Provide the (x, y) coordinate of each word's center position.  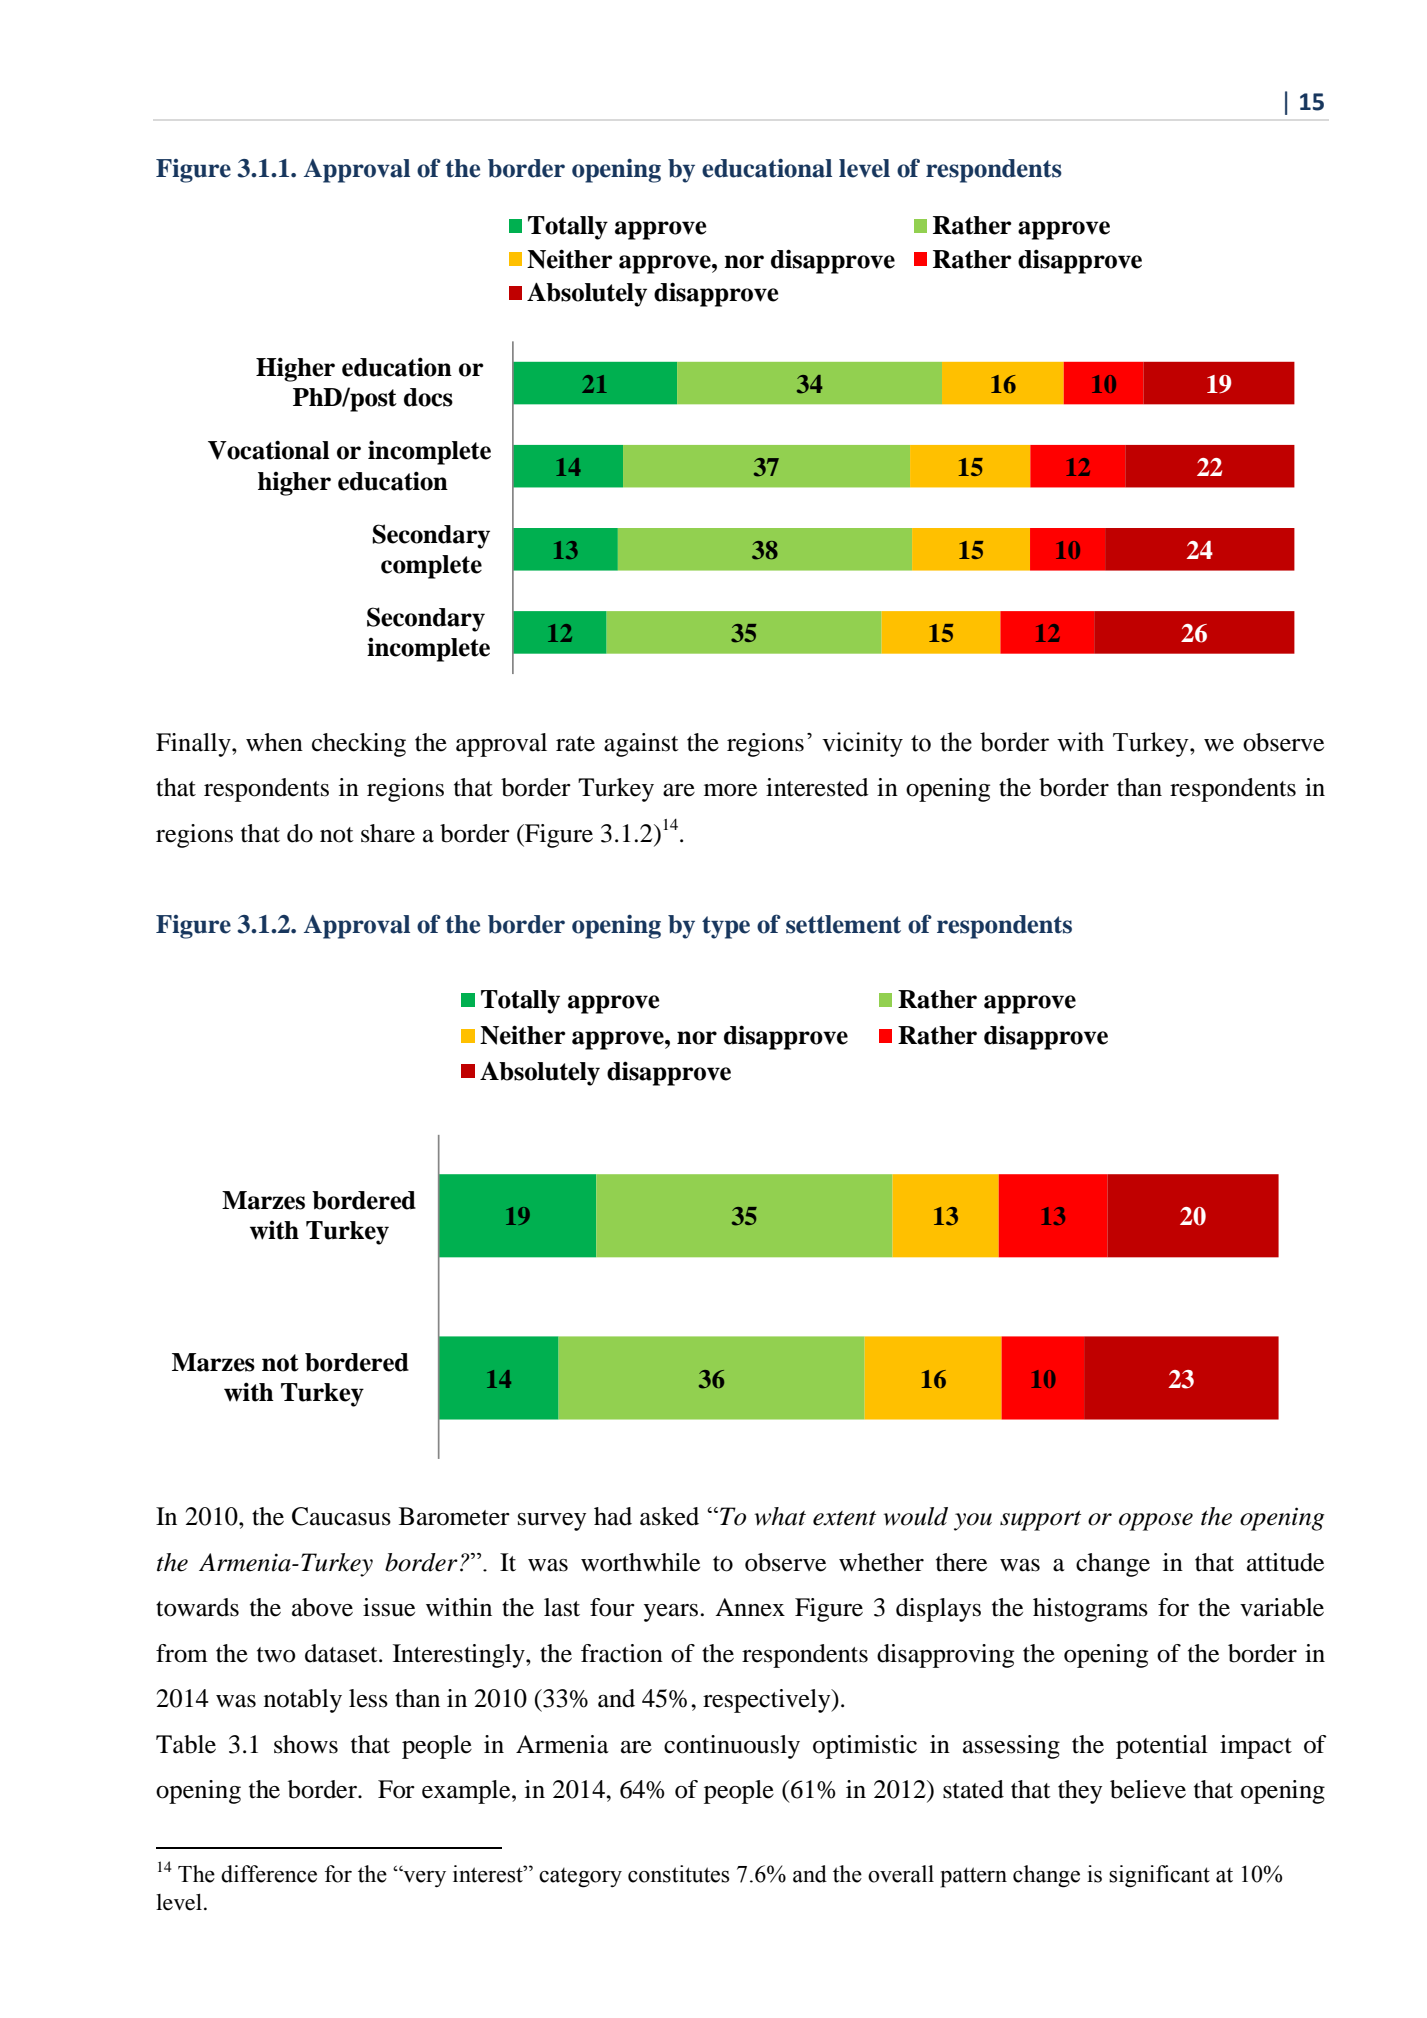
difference (269, 1874)
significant (1159, 1876)
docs (428, 397)
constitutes (679, 1874)
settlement (843, 924)
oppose (1156, 1522)
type (726, 927)
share (388, 833)
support (1040, 1520)
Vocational (268, 450)
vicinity (862, 744)
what (780, 1516)
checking (359, 745)
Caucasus (341, 1516)
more (730, 790)
